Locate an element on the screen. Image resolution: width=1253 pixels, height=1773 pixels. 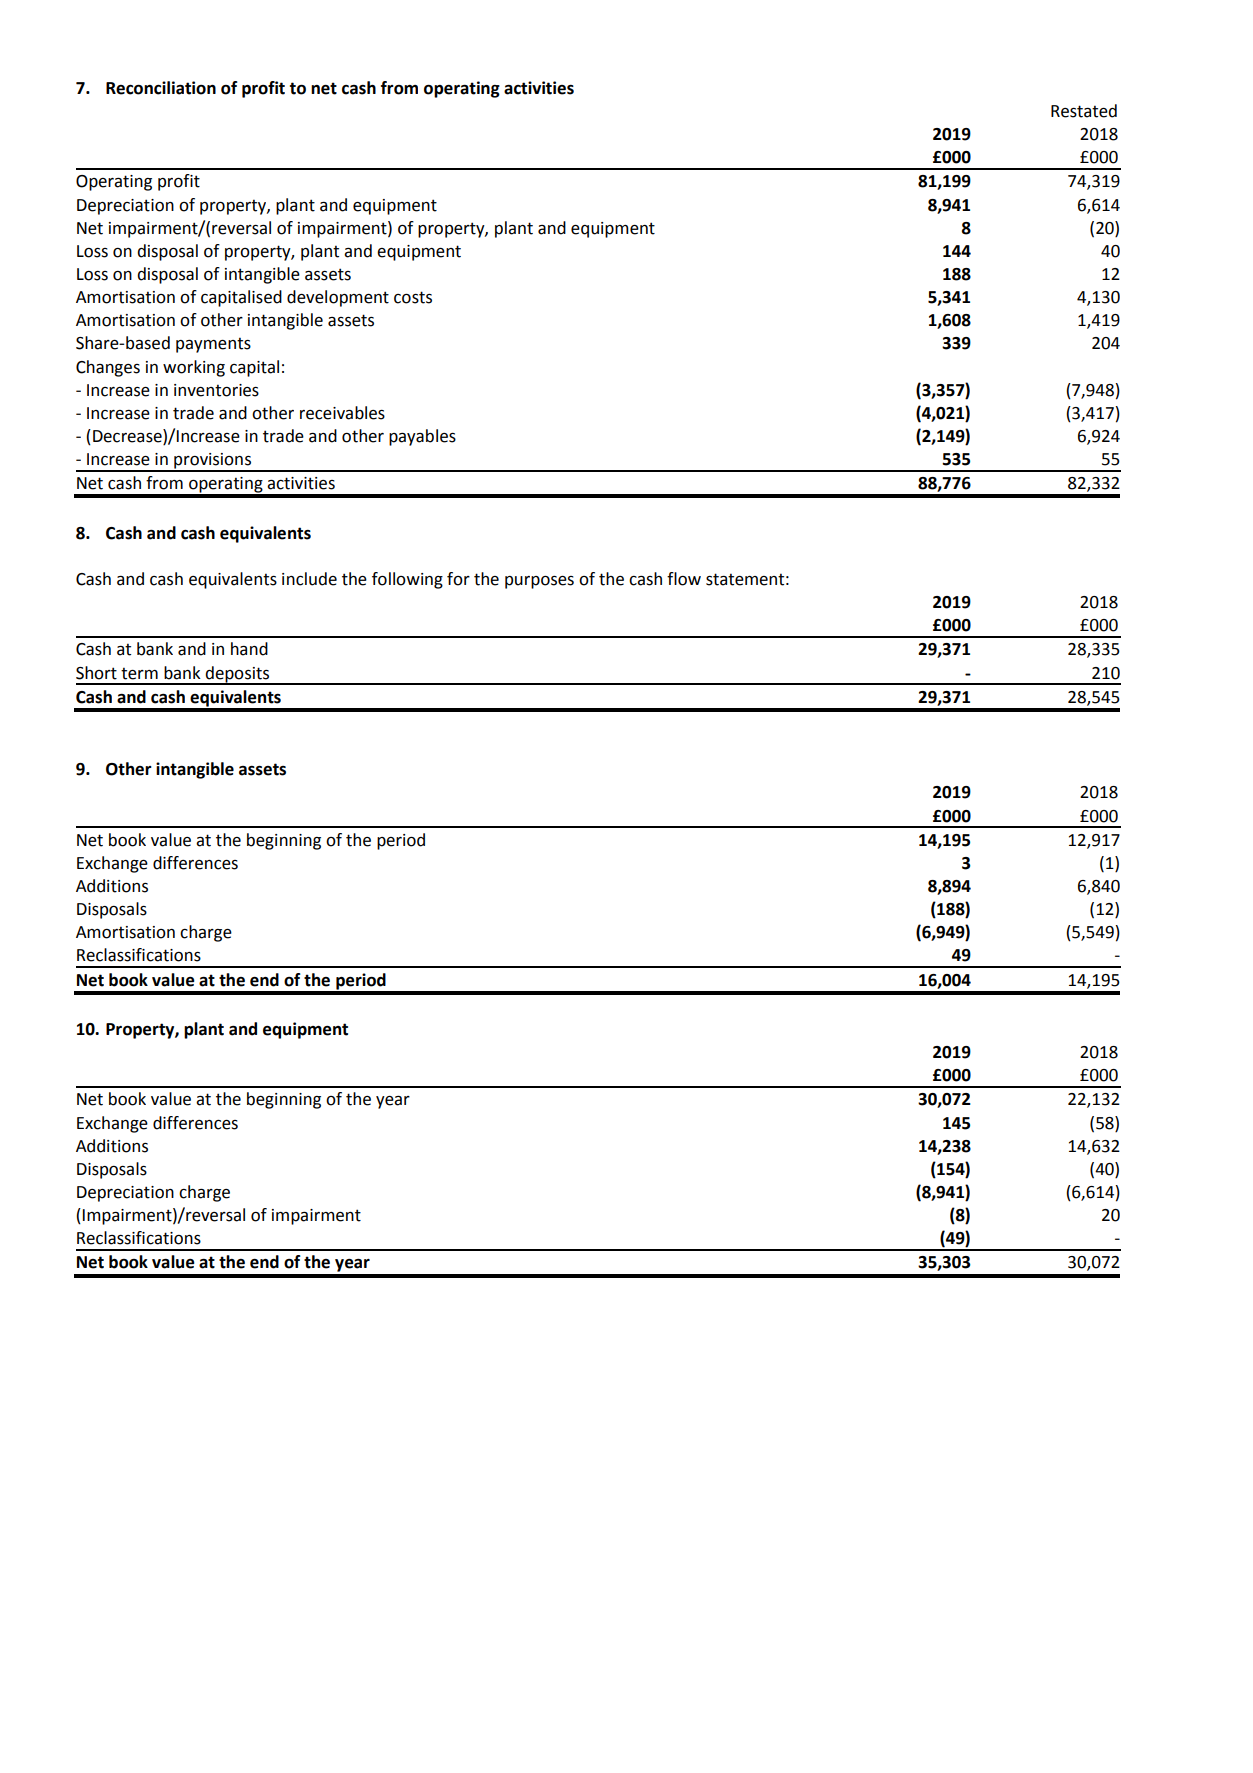
Reconciliation is located at coordinates (161, 88).
